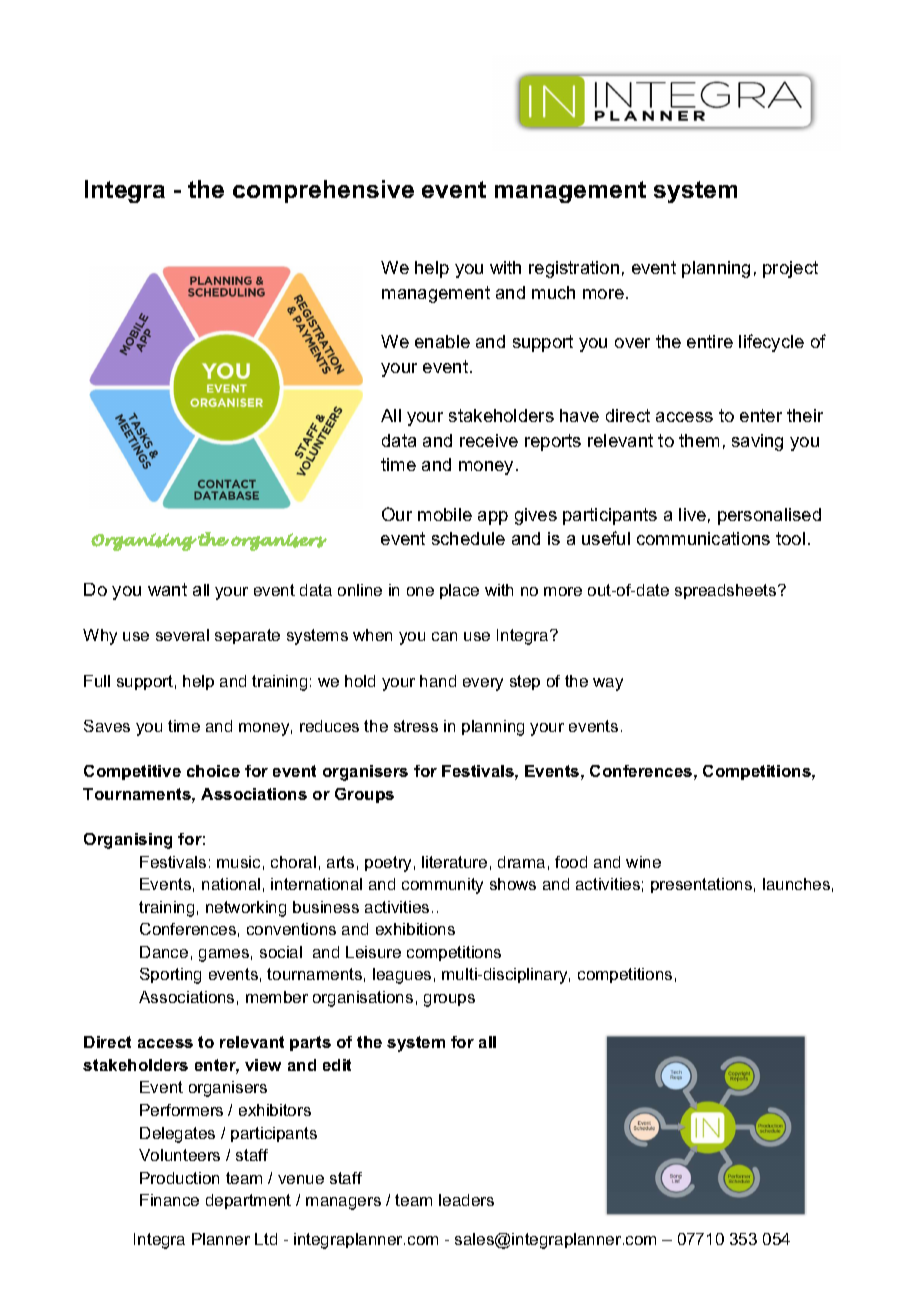 The width and height of the screenshot is (924, 1308). Describe the element at coordinates (727, 591) in the screenshot. I see `spreadsheets` at that location.
